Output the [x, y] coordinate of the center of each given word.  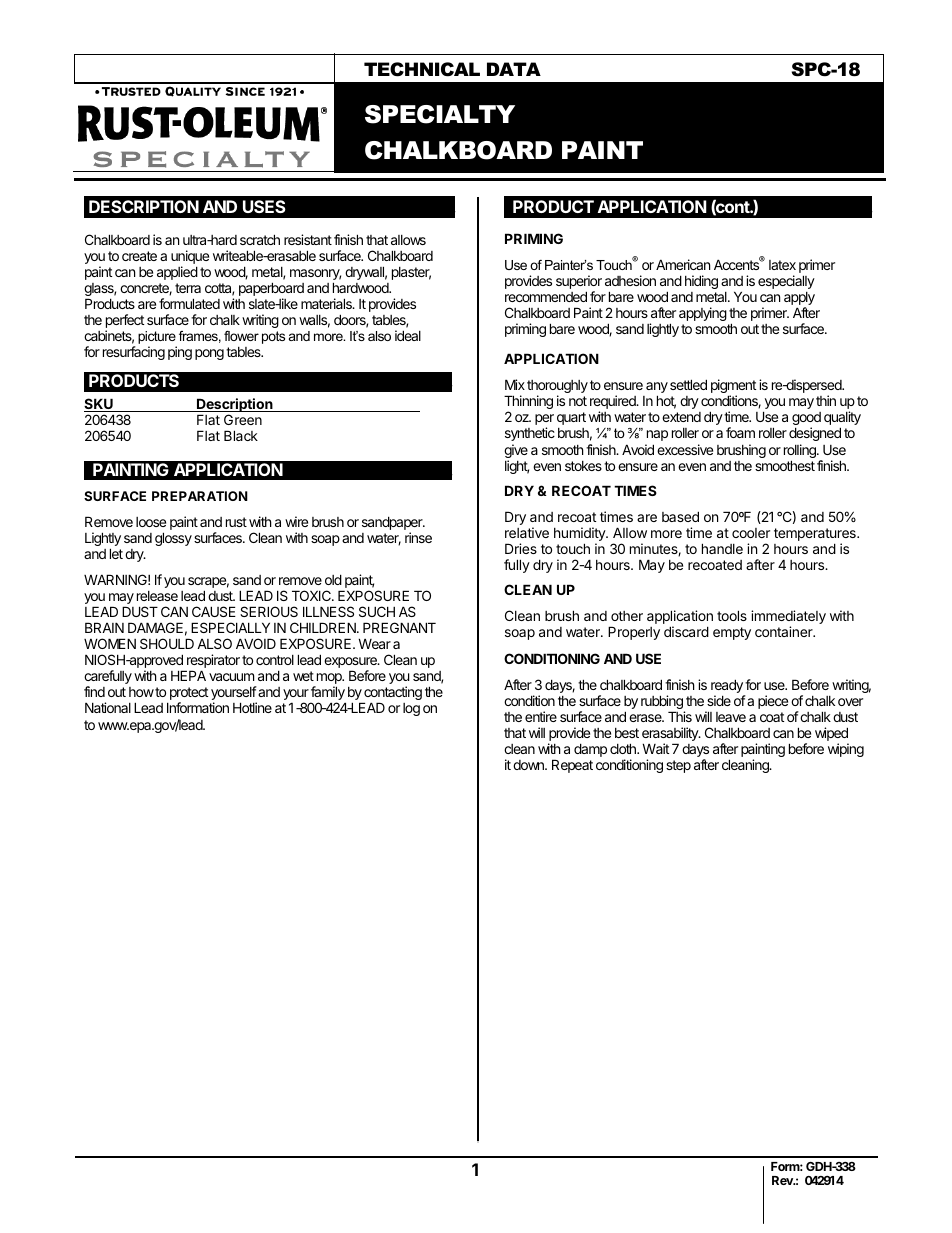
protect [187, 695]
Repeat [572, 766]
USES [264, 206]
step [678, 766]
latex [782, 265]
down [529, 765]
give [516, 452]
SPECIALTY [440, 114]
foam [740, 432]
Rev [783, 1180]
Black [241, 435]
